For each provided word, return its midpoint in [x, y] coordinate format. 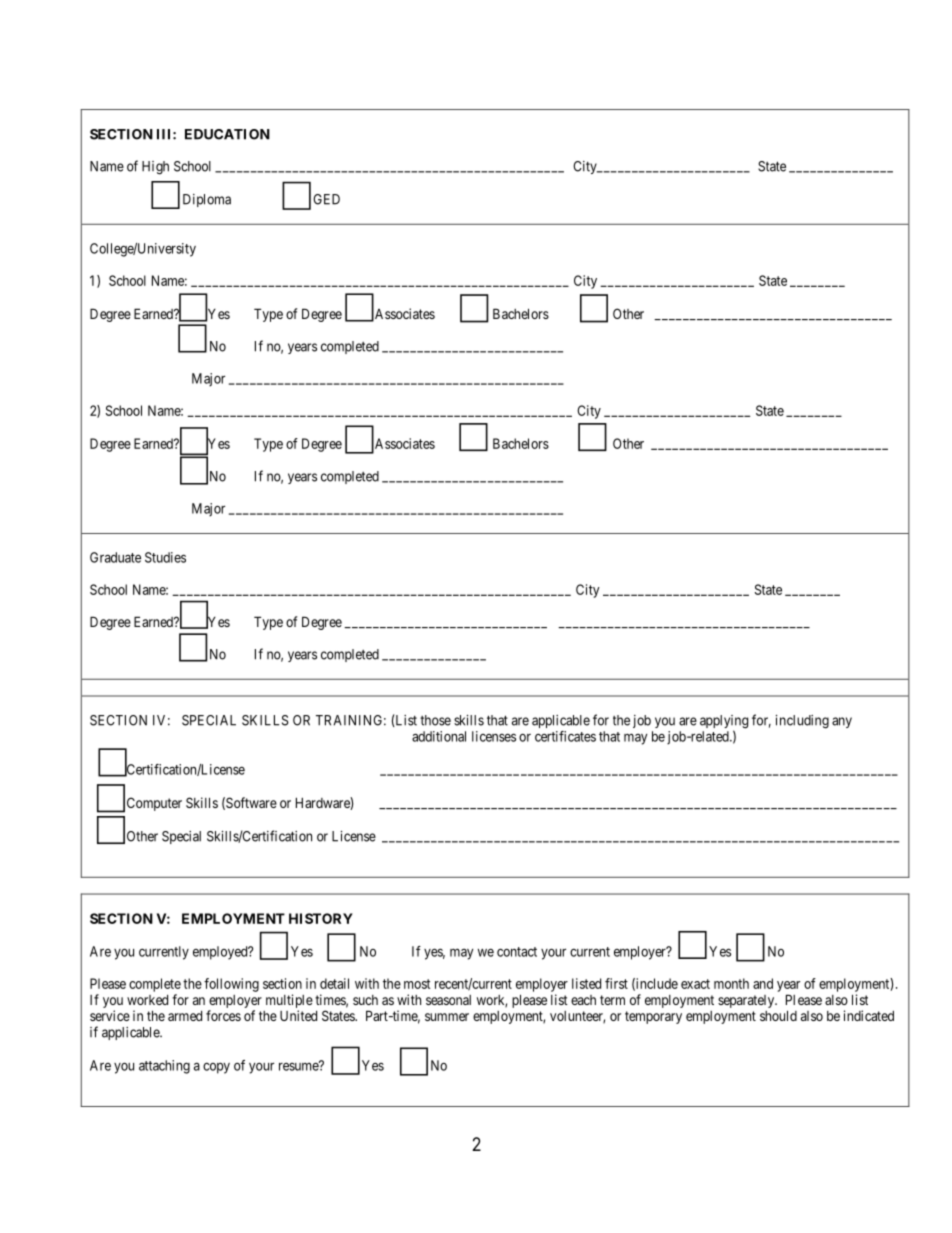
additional [439, 736]
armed [185, 1016]
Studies [165, 557]
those [435, 720]
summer [447, 1017]
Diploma [207, 200]
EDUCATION [227, 134]
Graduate [115, 557]
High [155, 168]
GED [326, 199]
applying [724, 723]
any [842, 722]
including [802, 722]
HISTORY [321, 918]
